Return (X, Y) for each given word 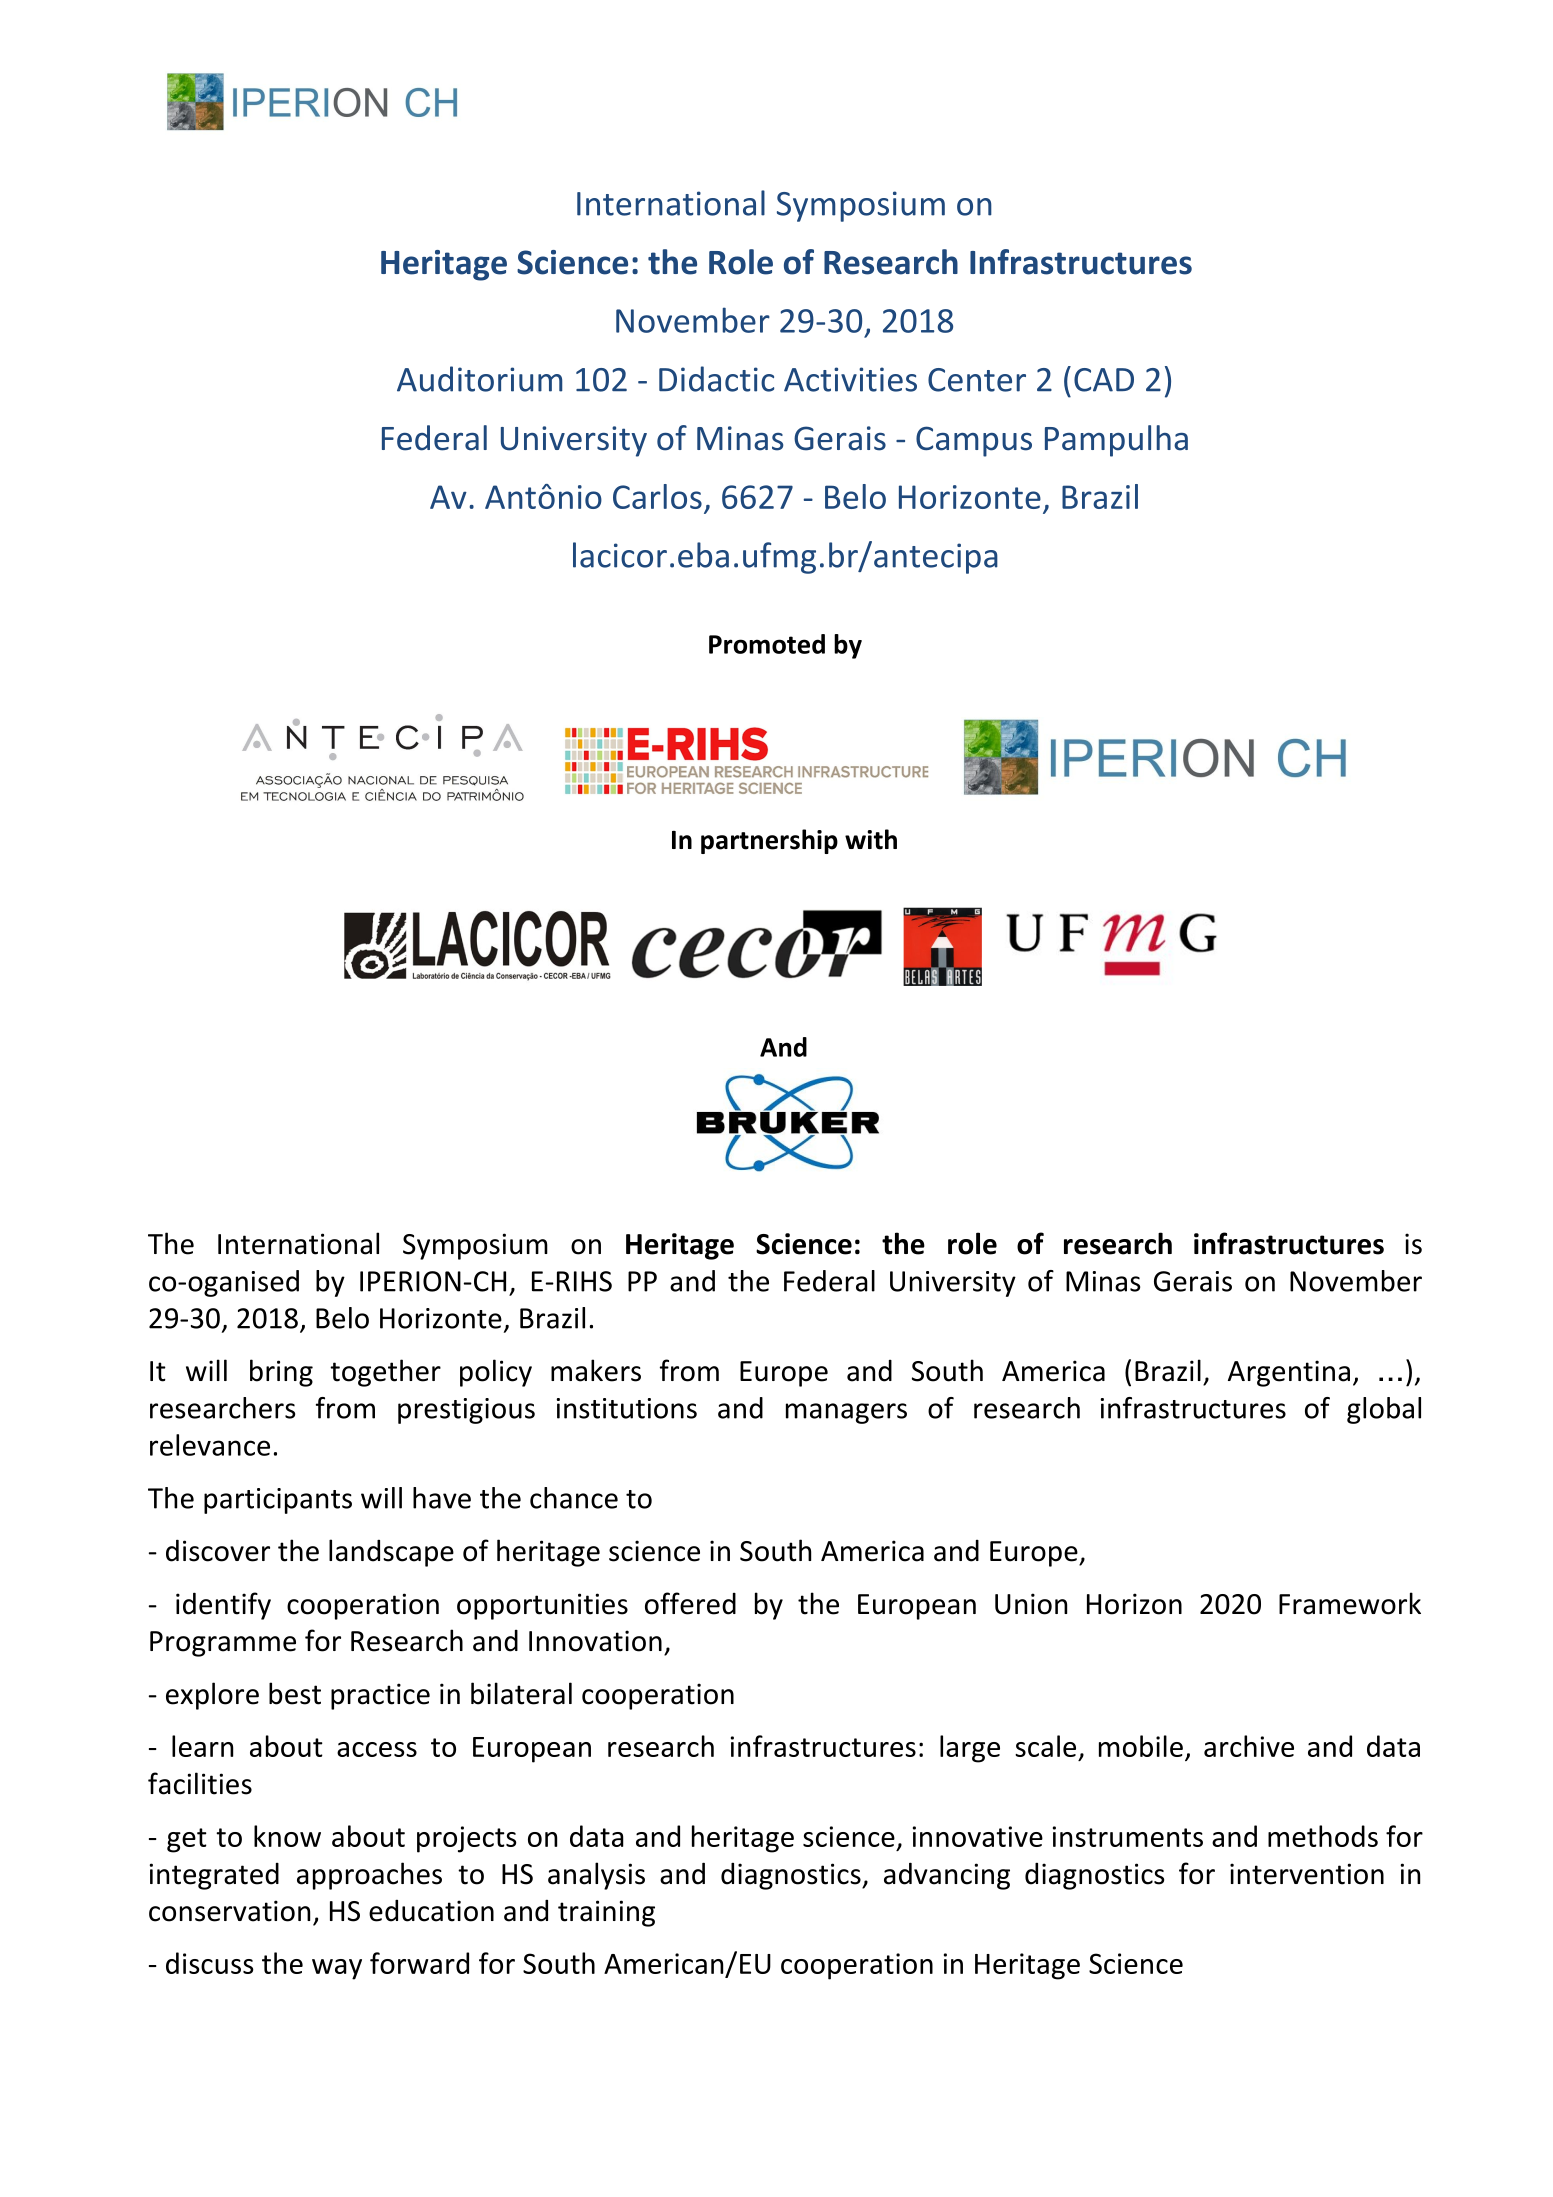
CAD (1104, 380)
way (337, 1969)
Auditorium (479, 379)
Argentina (1289, 1373)
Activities (850, 379)
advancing (947, 1876)
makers (596, 1370)
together (385, 1373)
